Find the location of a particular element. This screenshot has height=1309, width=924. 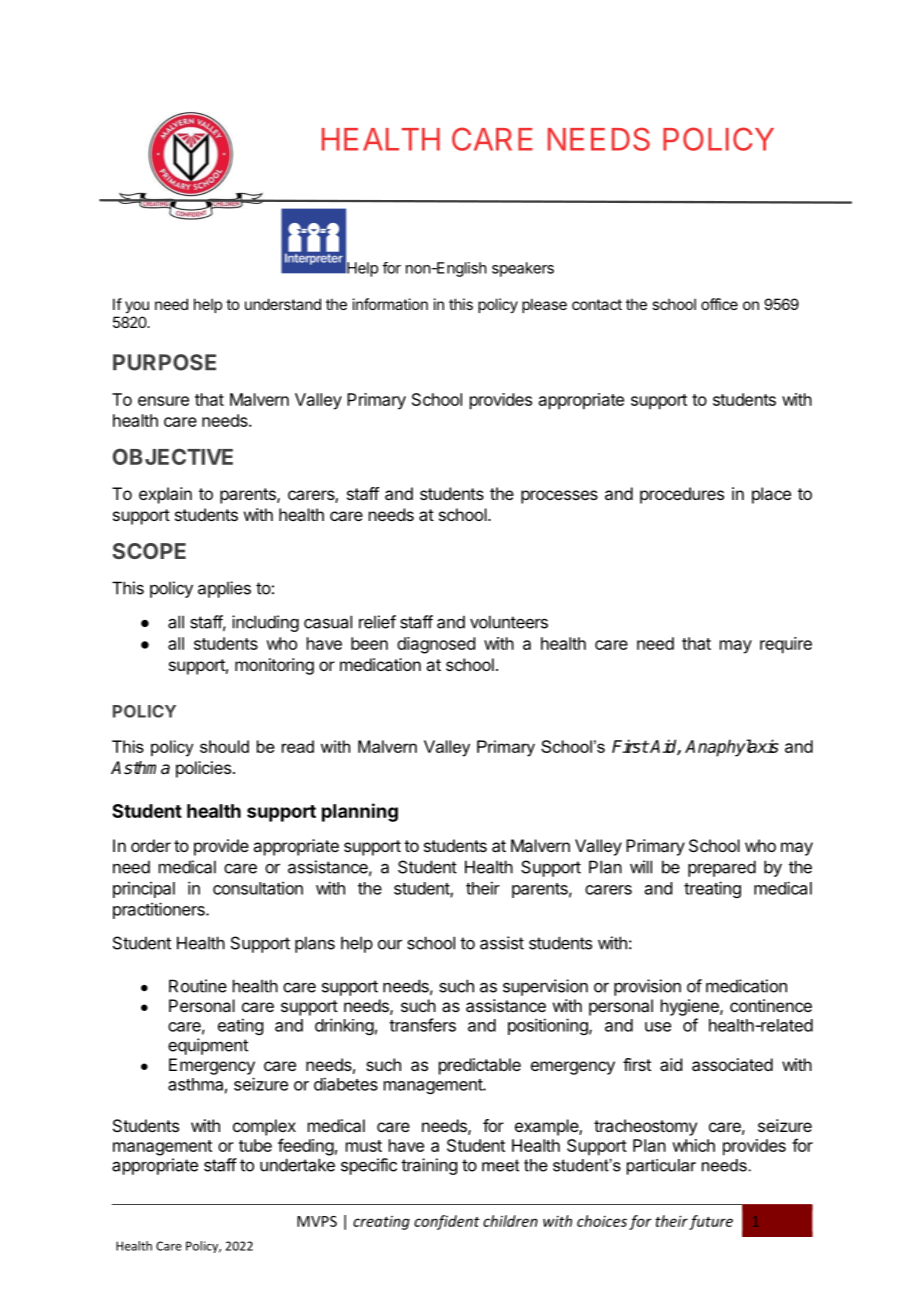

confident is located at coordinates (447, 1222).
